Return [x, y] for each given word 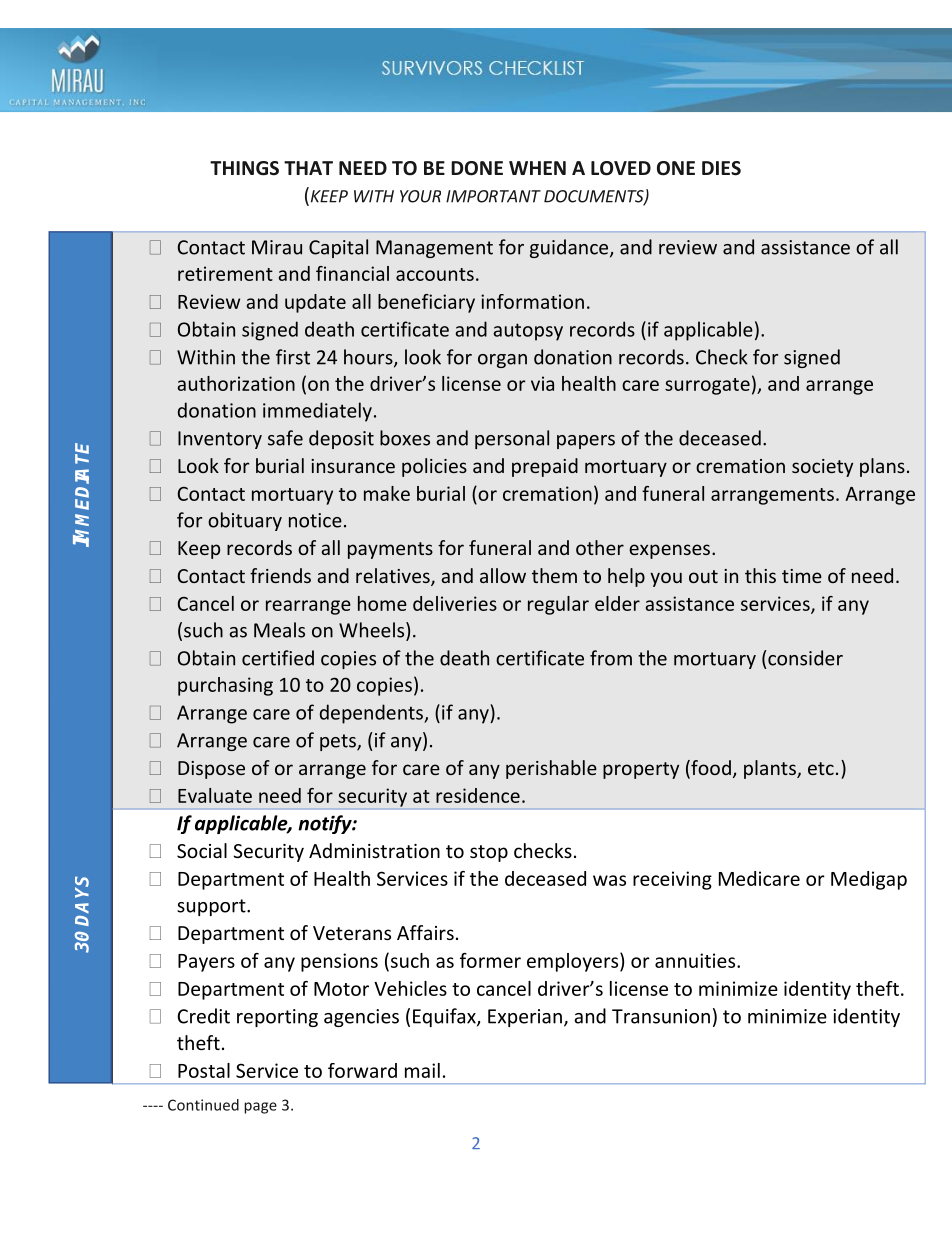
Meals [279, 630]
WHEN [537, 168]
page [260, 1108]
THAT [308, 168]
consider [805, 658]
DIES [721, 168]
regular [558, 605]
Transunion [661, 1016]
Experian [525, 1018]
